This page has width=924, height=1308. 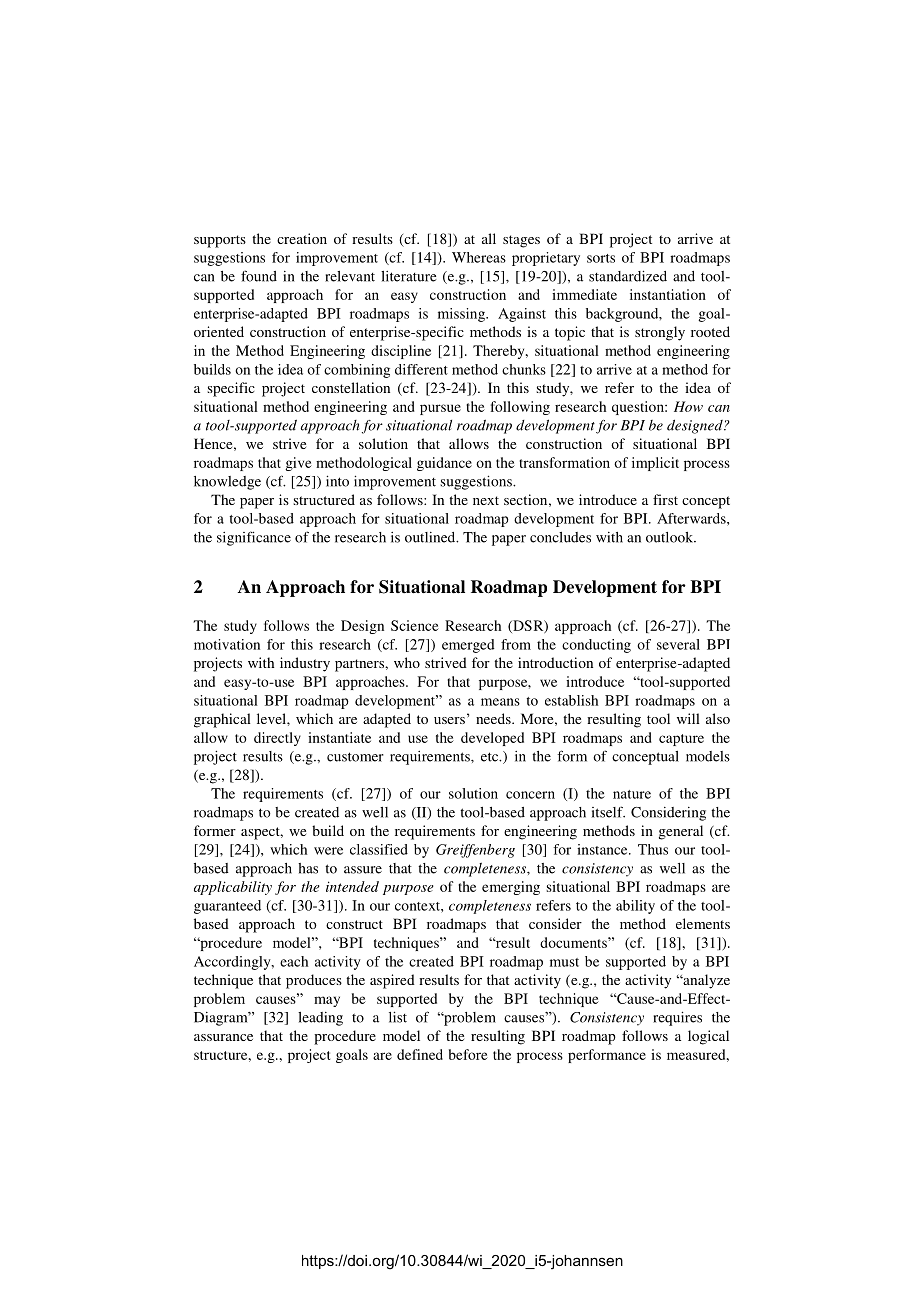 I want to click on leading, so click(x=320, y=1019).
